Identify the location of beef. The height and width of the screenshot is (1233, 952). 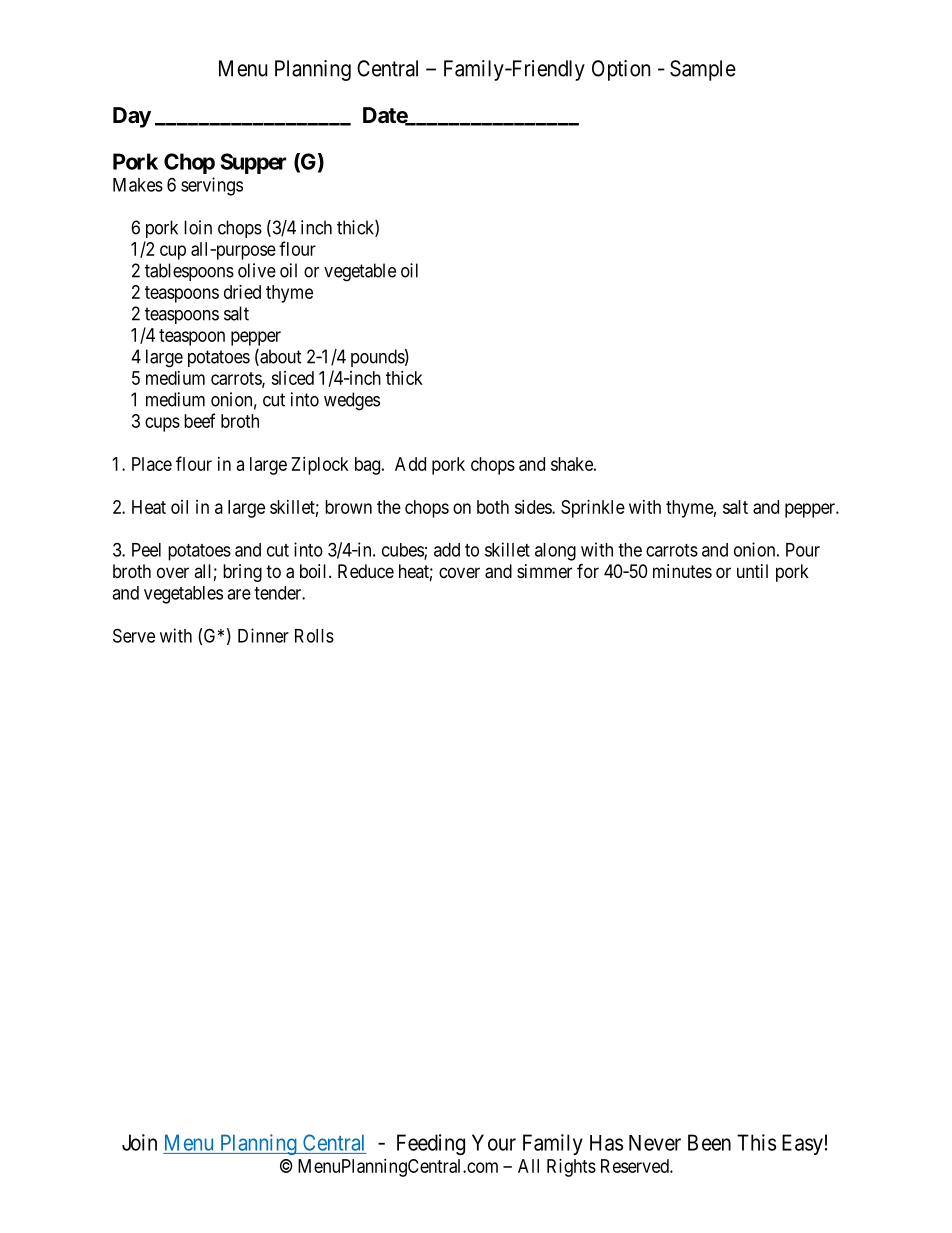
(199, 420).
